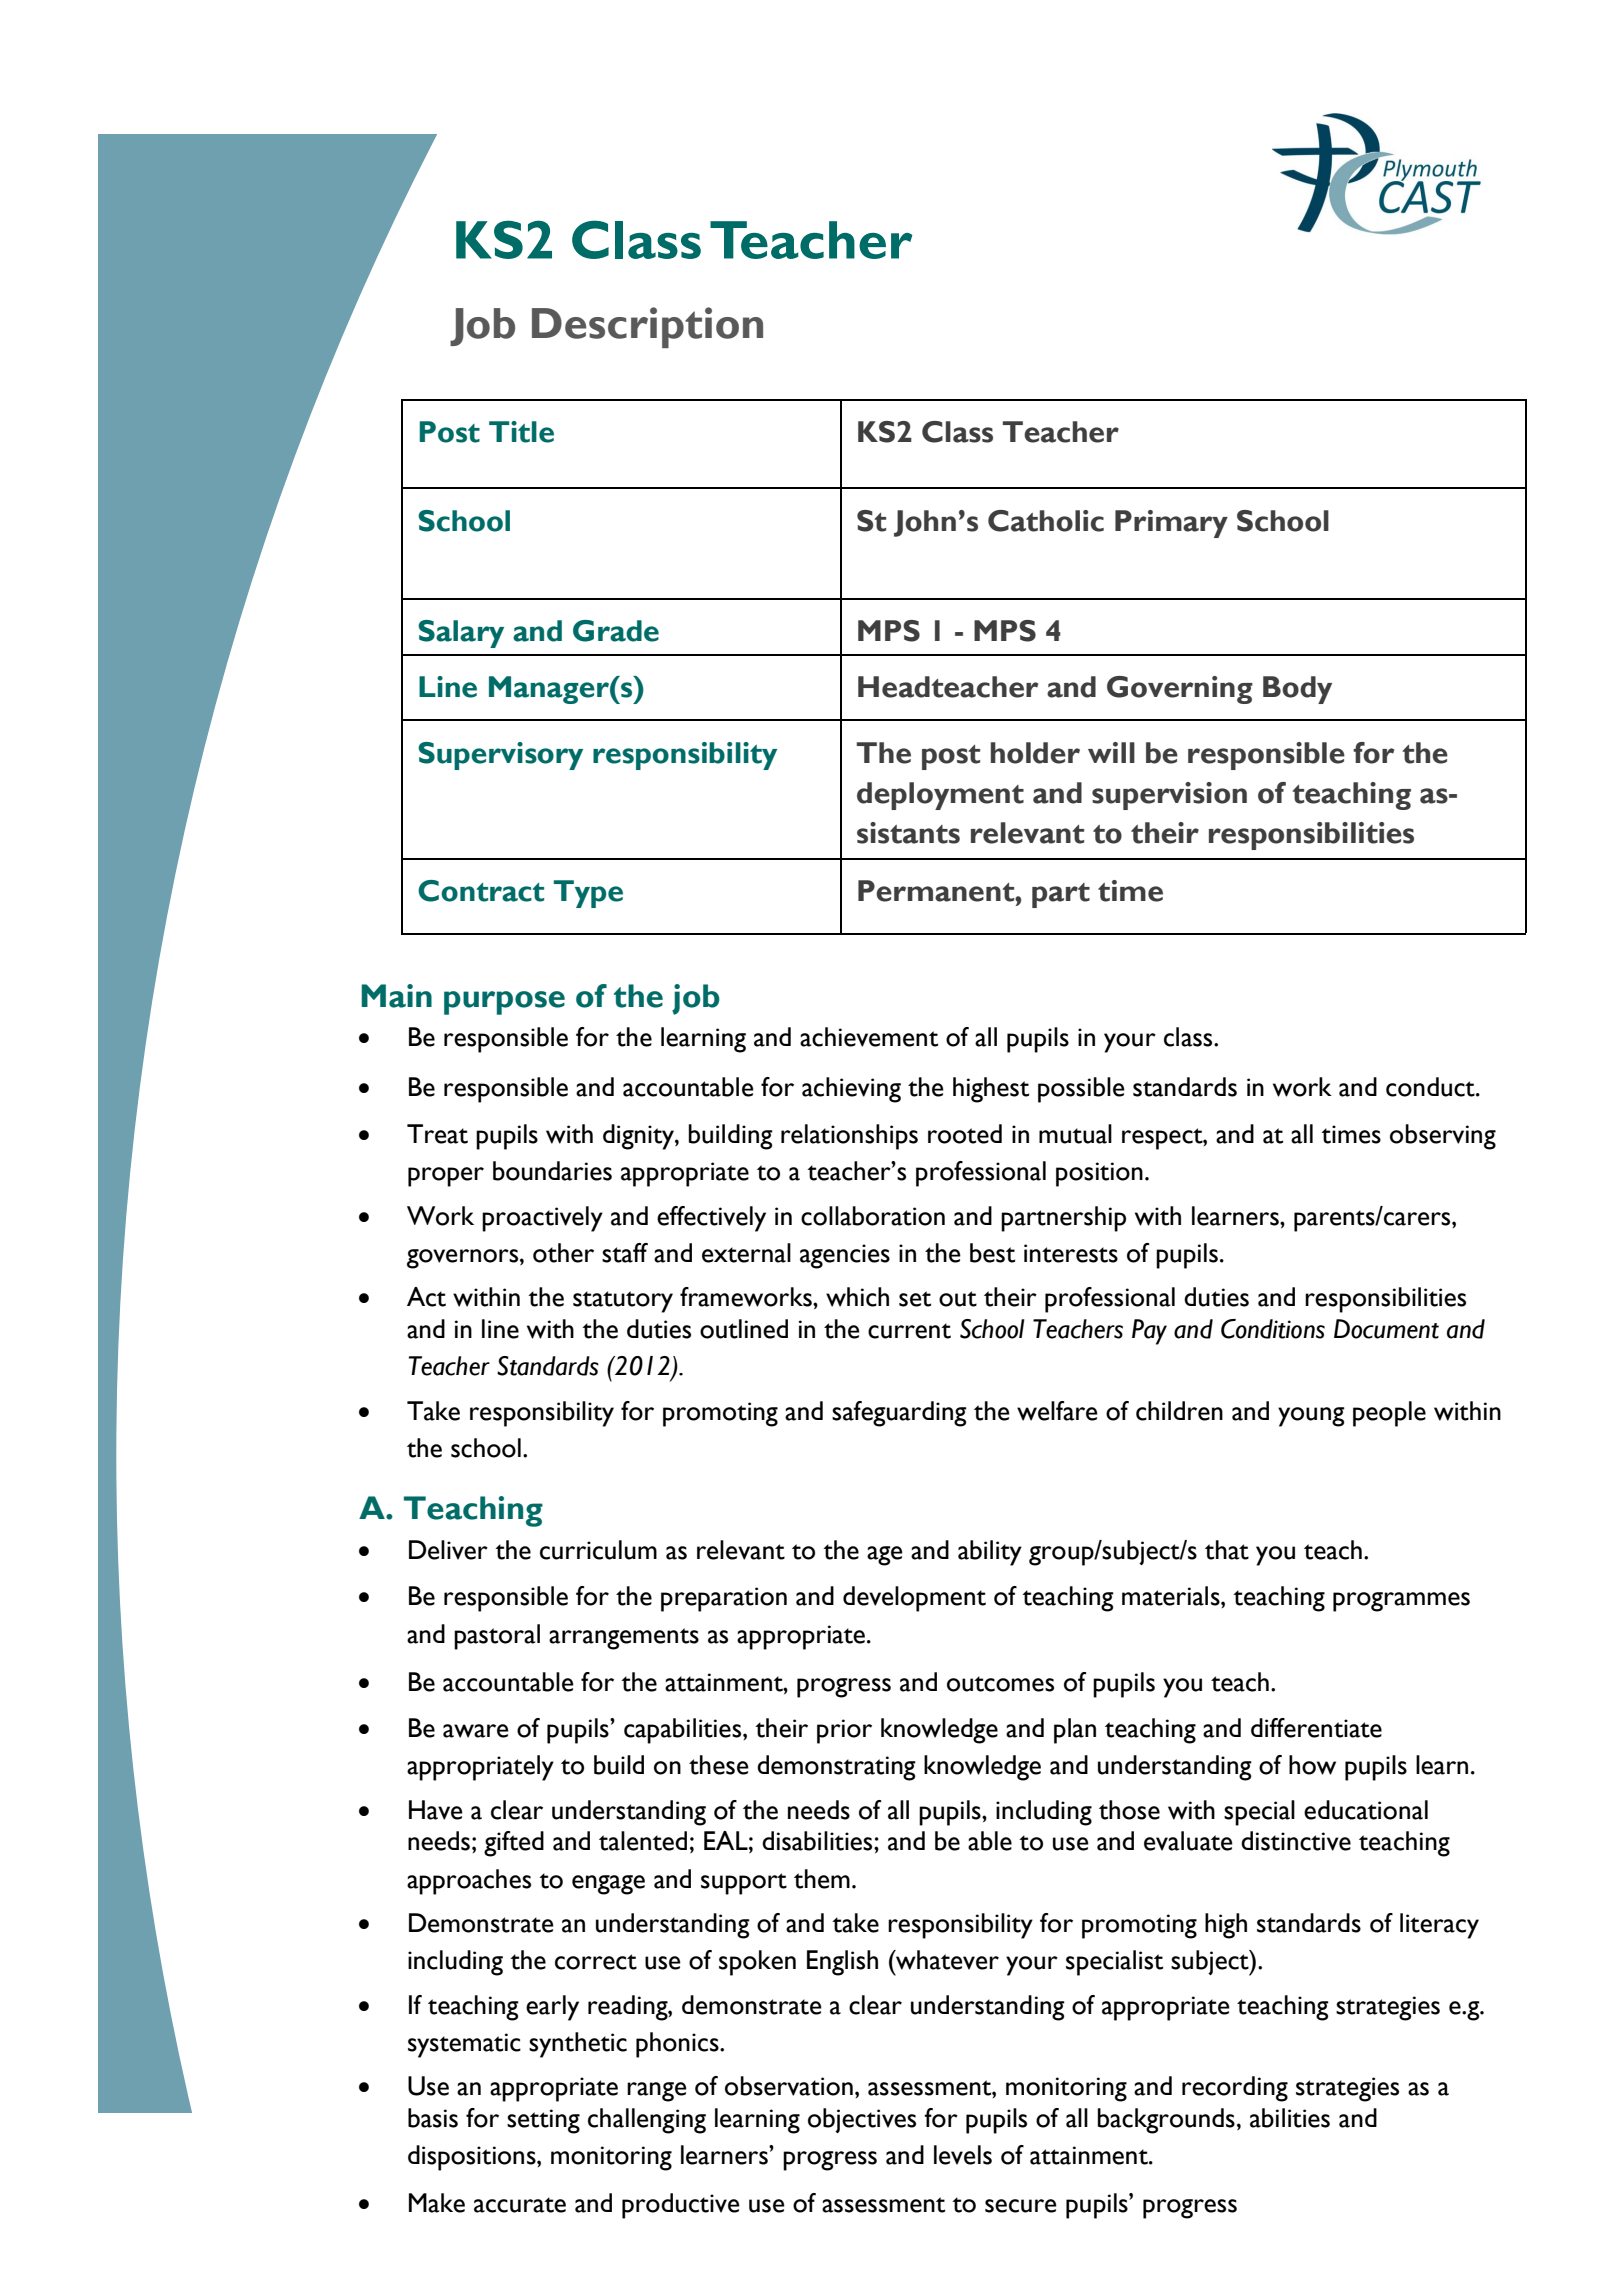 The width and height of the screenshot is (1623, 2295). I want to click on Catholic, so click(1046, 521).
